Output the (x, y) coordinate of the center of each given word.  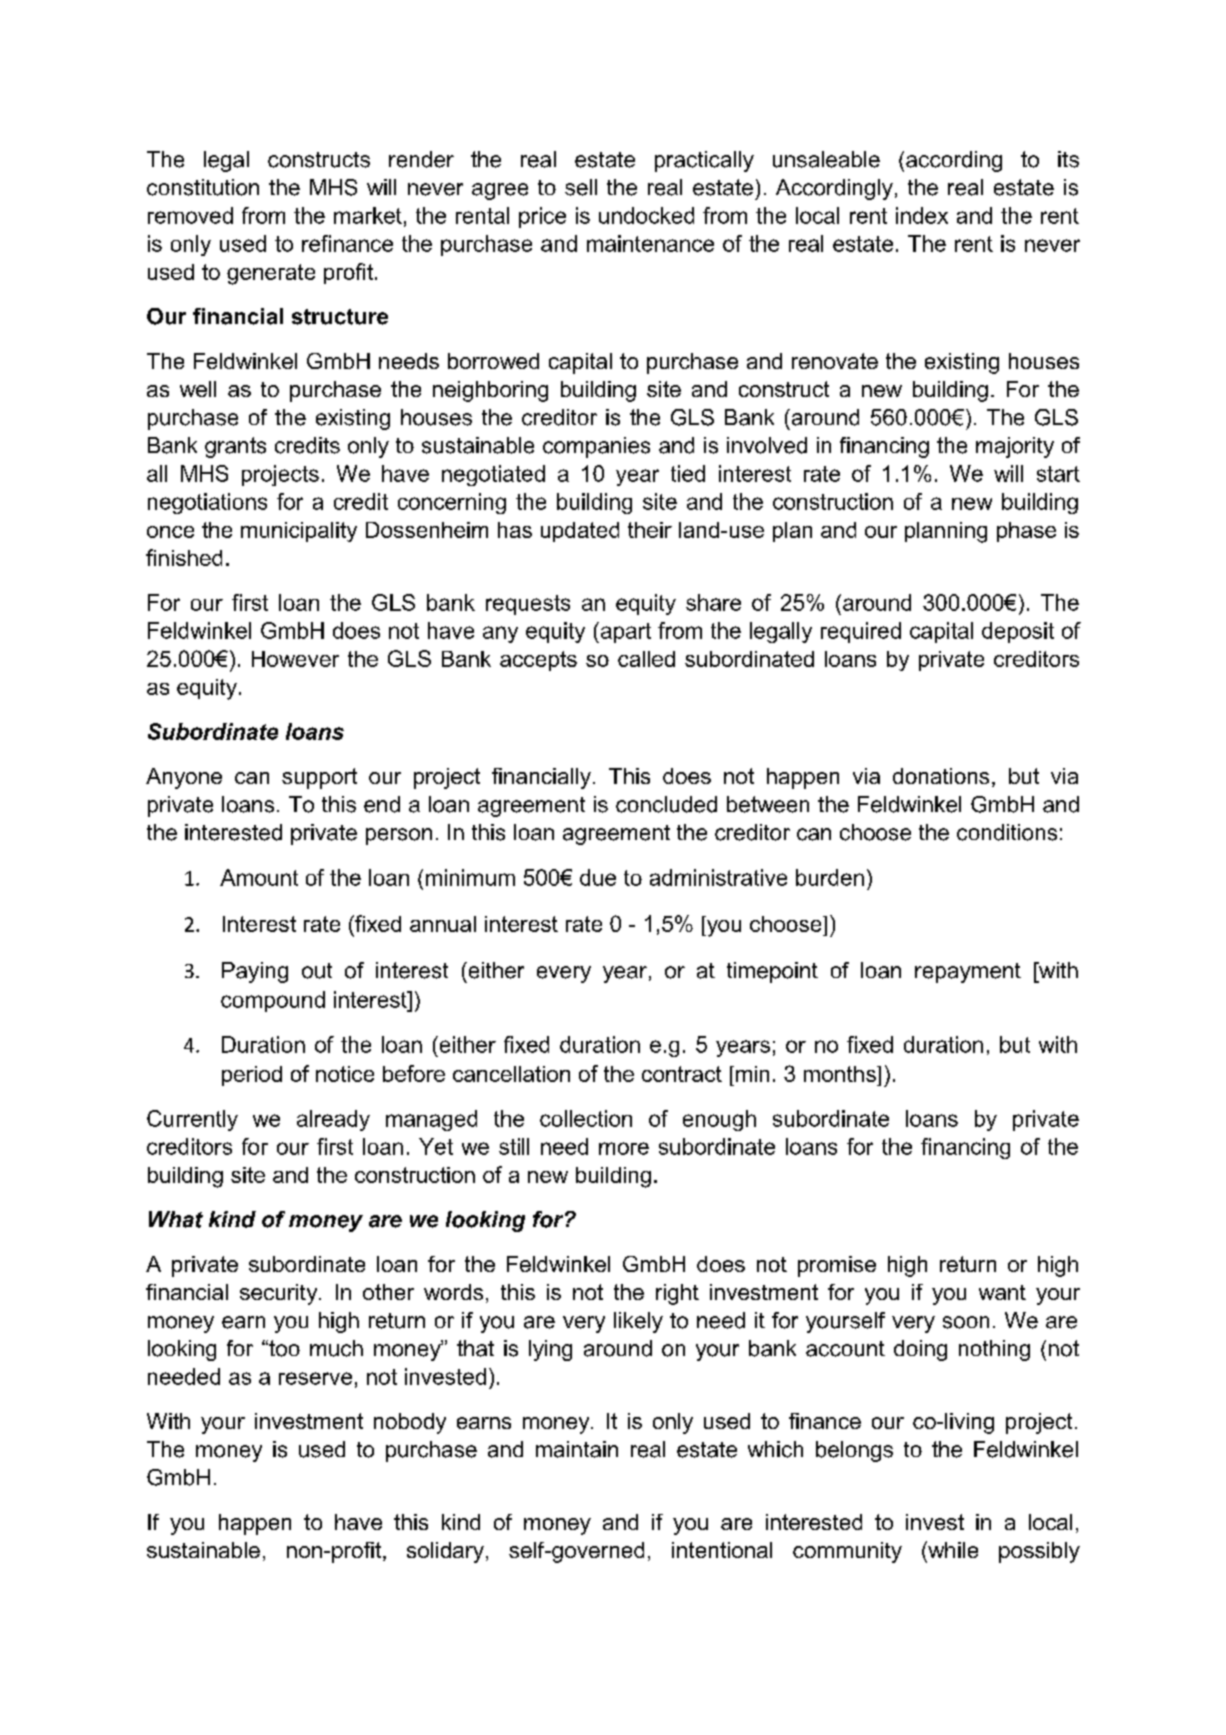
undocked (646, 215)
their (650, 530)
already (333, 1120)
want (1002, 1292)
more (624, 1148)
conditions (1007, 832)
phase (1026, 532)
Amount (259, 877)
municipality (299, 532)
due (598, 877)
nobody (410, 1423)
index (922, 215)
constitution (203, 187)
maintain (577, 1449)
